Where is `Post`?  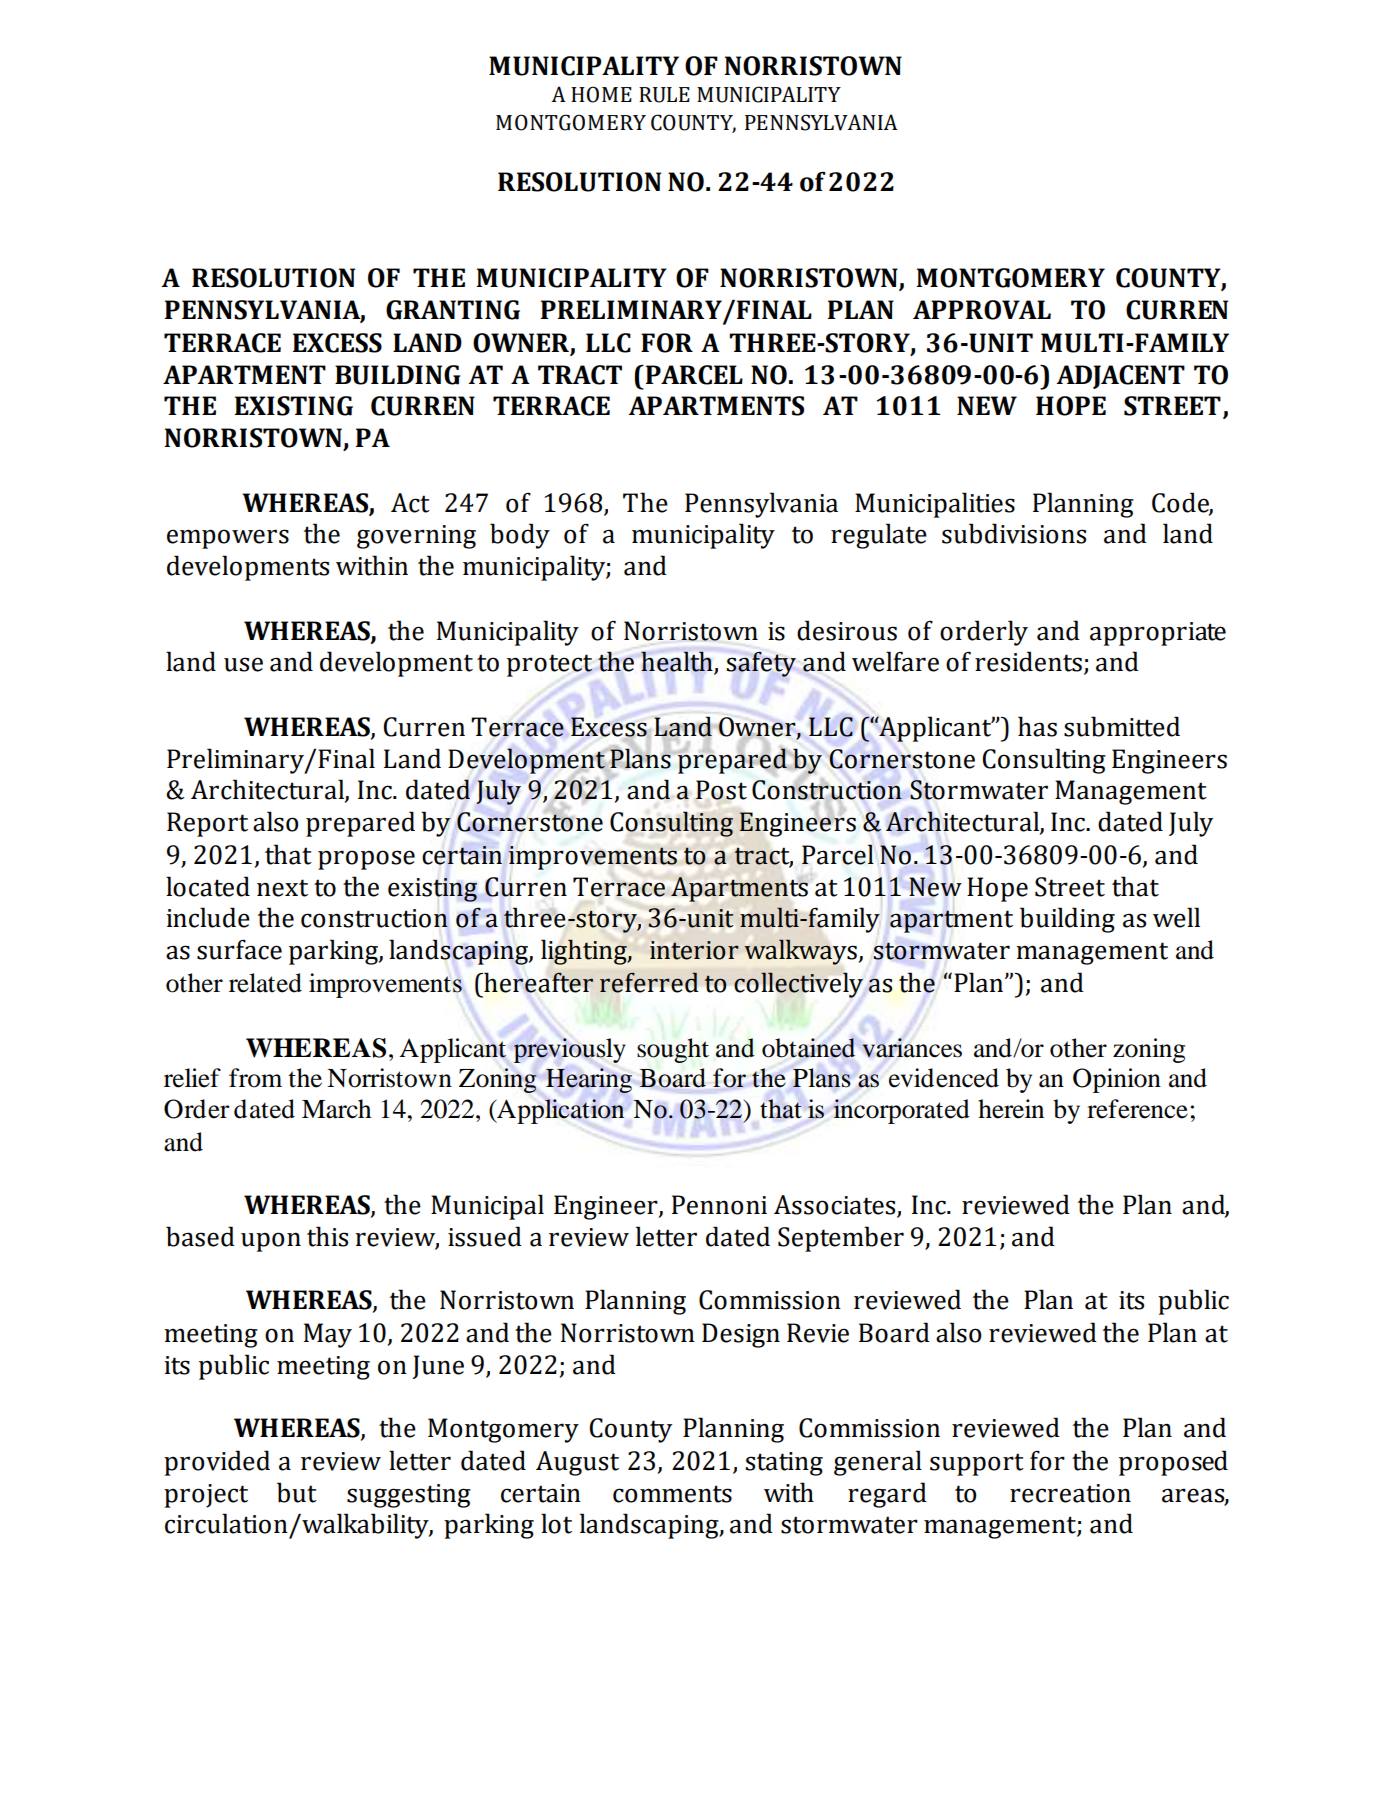 Post is located at coordinates (721, 790).
